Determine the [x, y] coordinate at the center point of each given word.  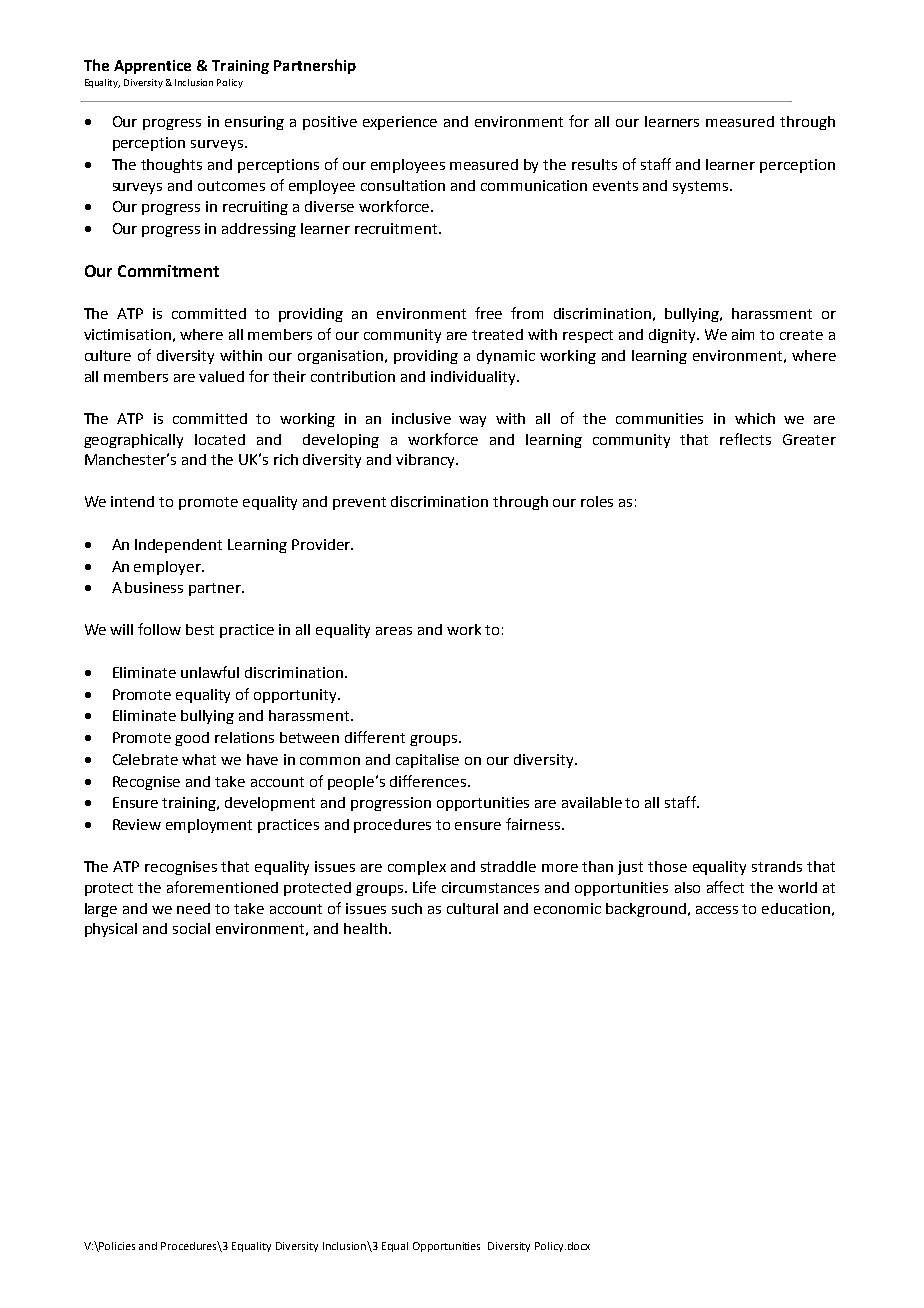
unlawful [210, 672]
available [592, 802]
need [193, 908]
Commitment [168, 271]
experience [400, 123]
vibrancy [426, 461]
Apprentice [152, 67]
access [717, 910]
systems [700, 187]
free [488, 313]
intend [132, 501]
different [375, 737]
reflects [745, 439]
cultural [472, 908]
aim [743, 334]
